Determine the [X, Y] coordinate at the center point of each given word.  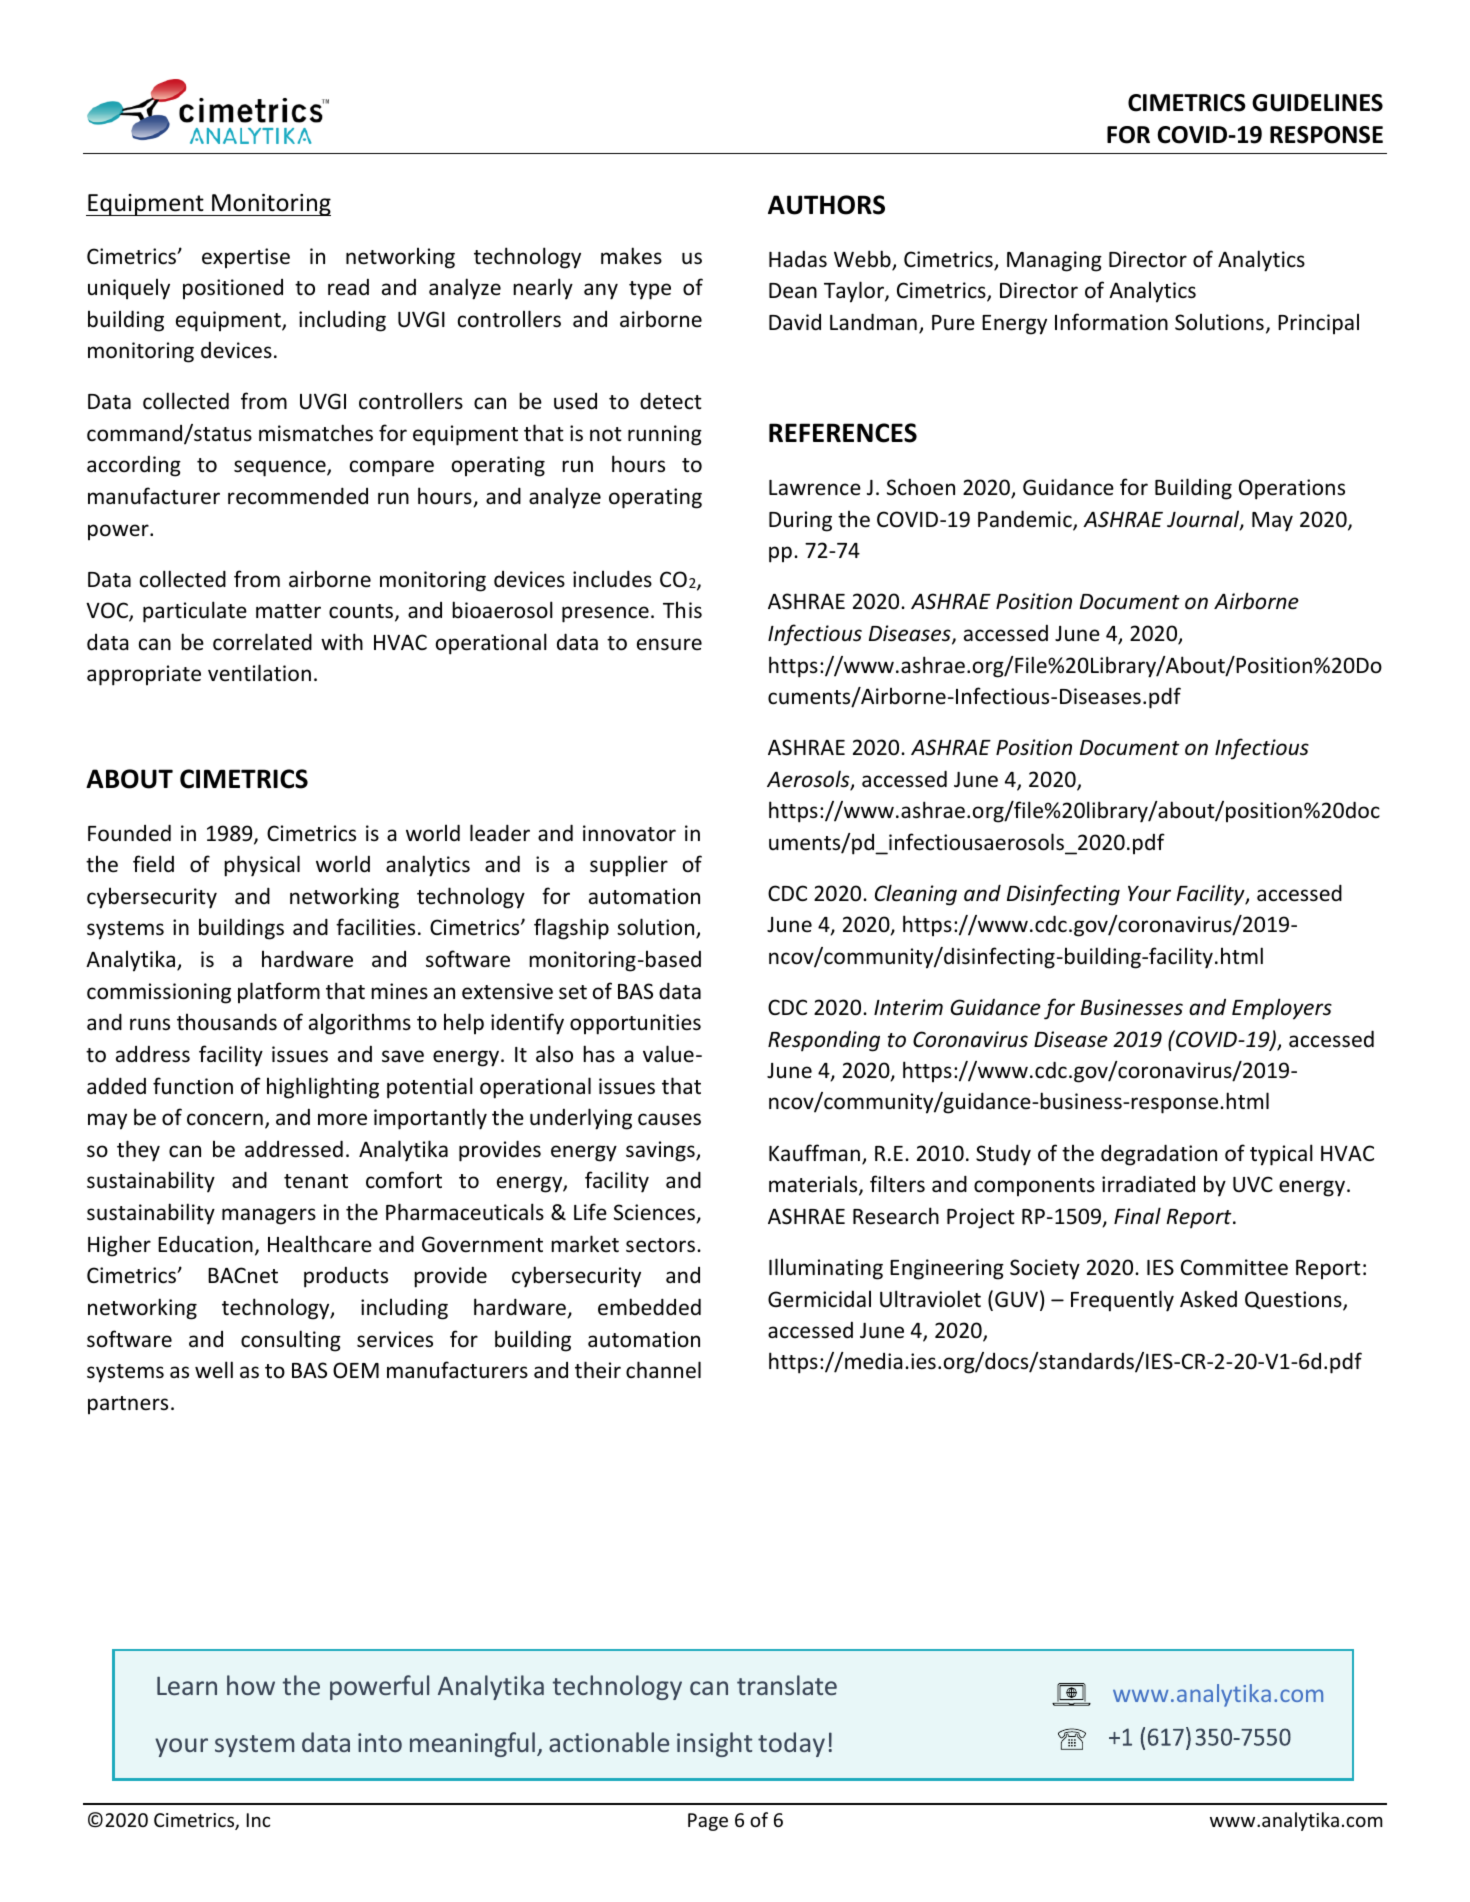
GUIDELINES [1317, 103]
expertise [246, 258]
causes [669, 1119]
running [665, 435]
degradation [1159, 1155]
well [214, 1369]
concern [225, 1119]
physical [262, 866]
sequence [281, 468]
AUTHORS [826, 205]
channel [663, 1370]
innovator [629, 833]
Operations [1292, 489]
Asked [1208, 1299]
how [251, 1685]
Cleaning [916, 895]
